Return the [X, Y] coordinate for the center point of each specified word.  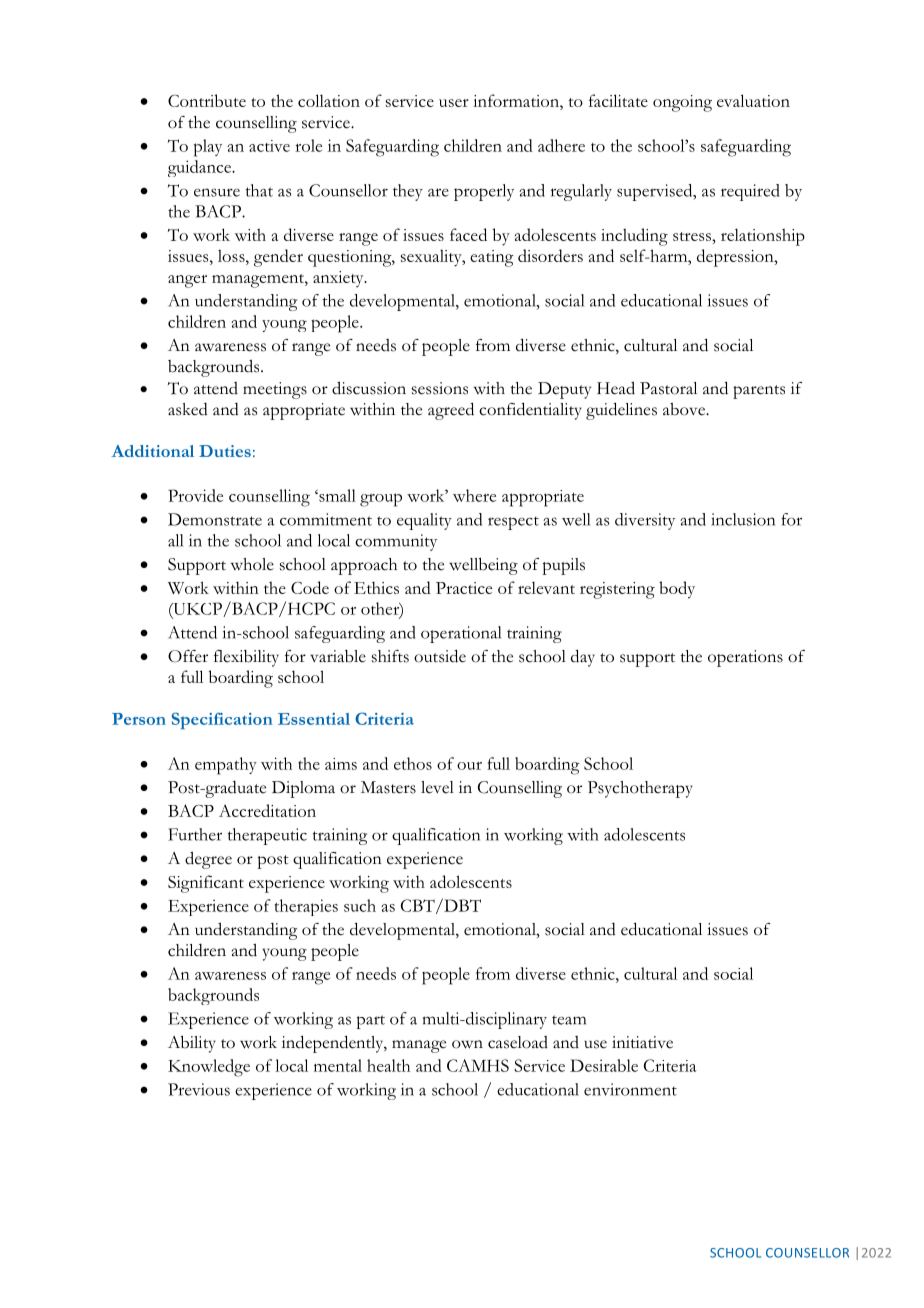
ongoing [682, 103]
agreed [451, 411]
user [454, 103]
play [208, 148]
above [685, 409]
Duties [225, 451]
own [467, 1044]
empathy [226, 766]
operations [745, 658]
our [469, 766]
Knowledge [209, 1068]
